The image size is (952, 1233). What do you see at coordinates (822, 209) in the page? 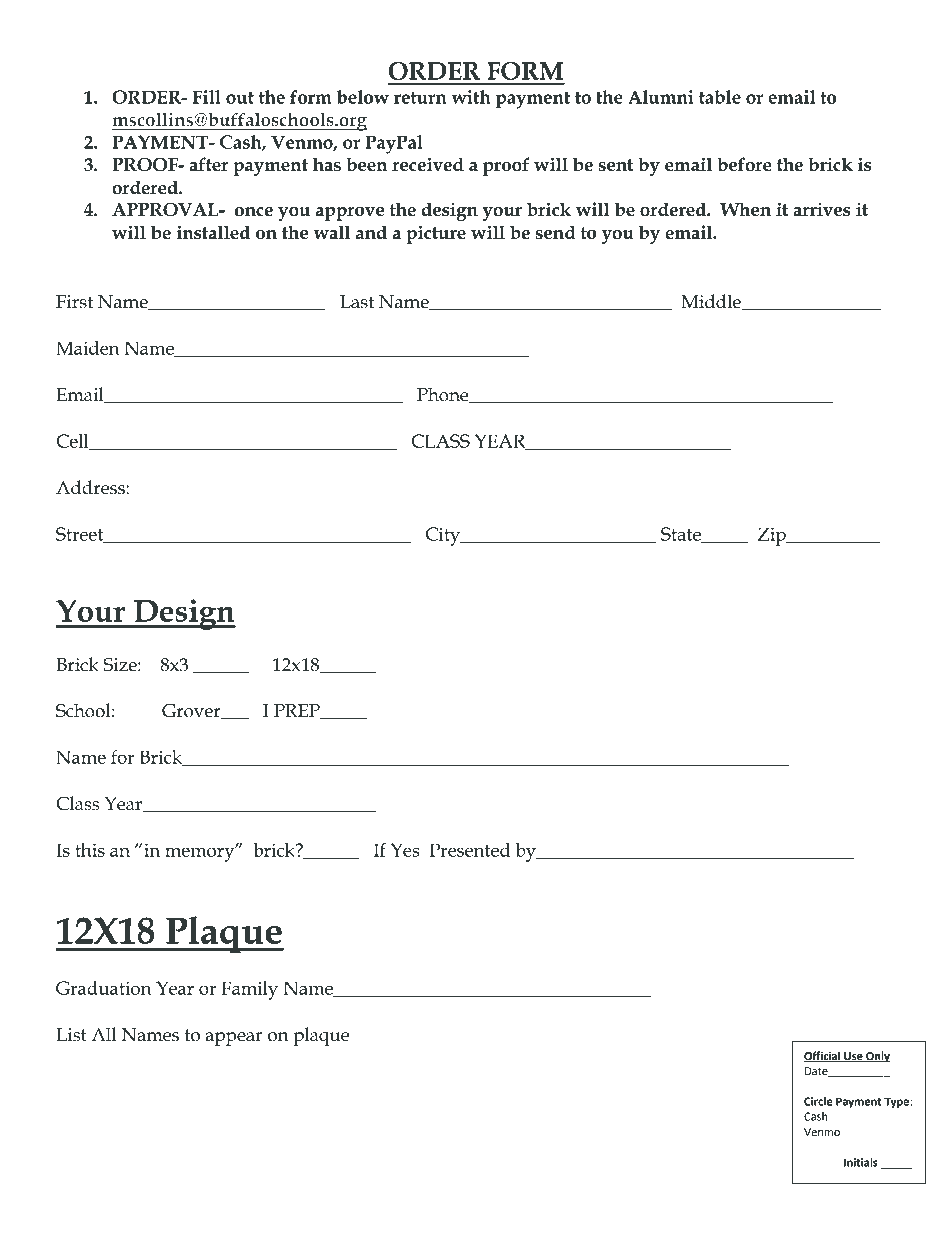
I see `arrives` at bounding box center [822, 209].
